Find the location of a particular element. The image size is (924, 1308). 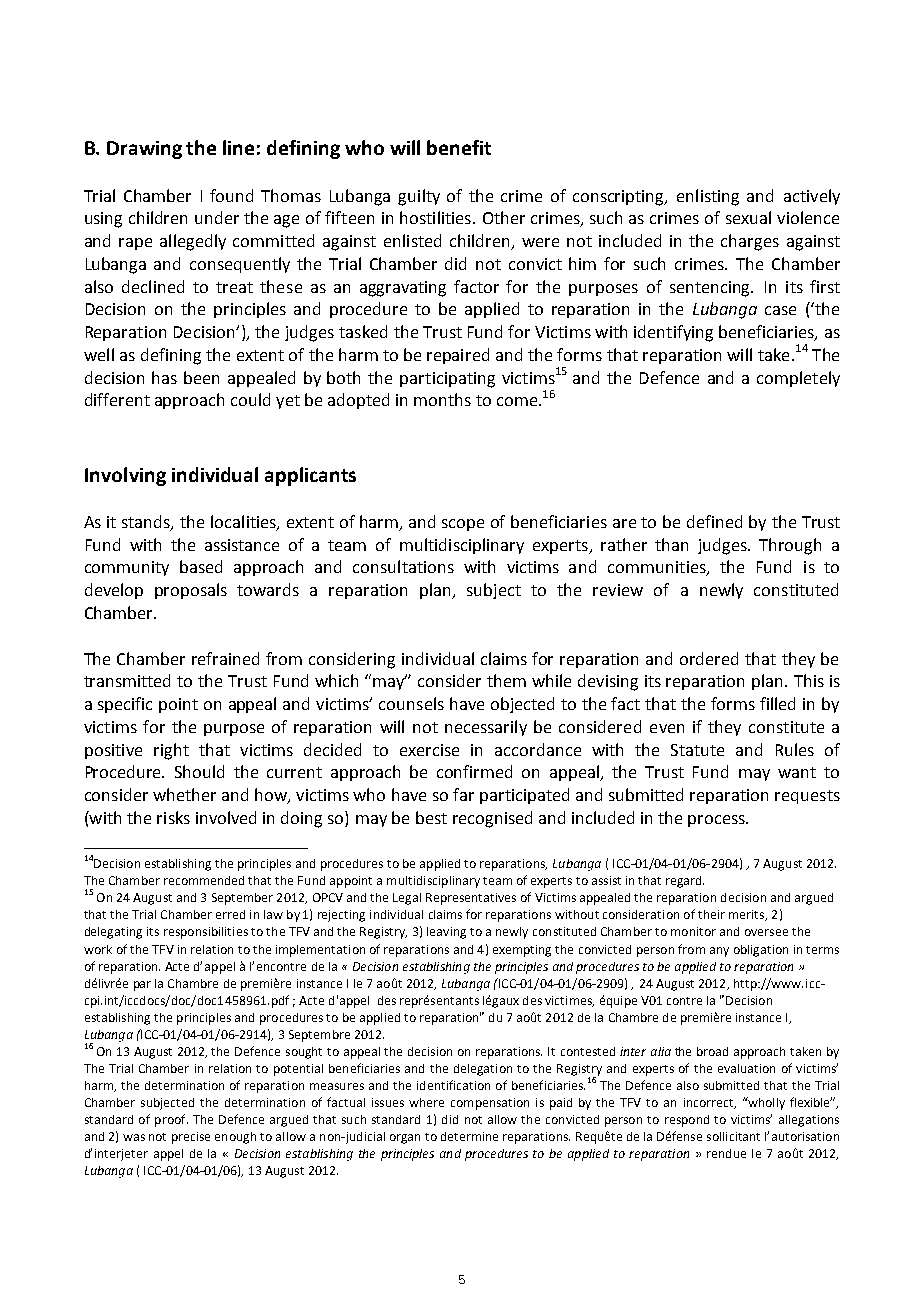

them is located at coordinates (506, 680).
